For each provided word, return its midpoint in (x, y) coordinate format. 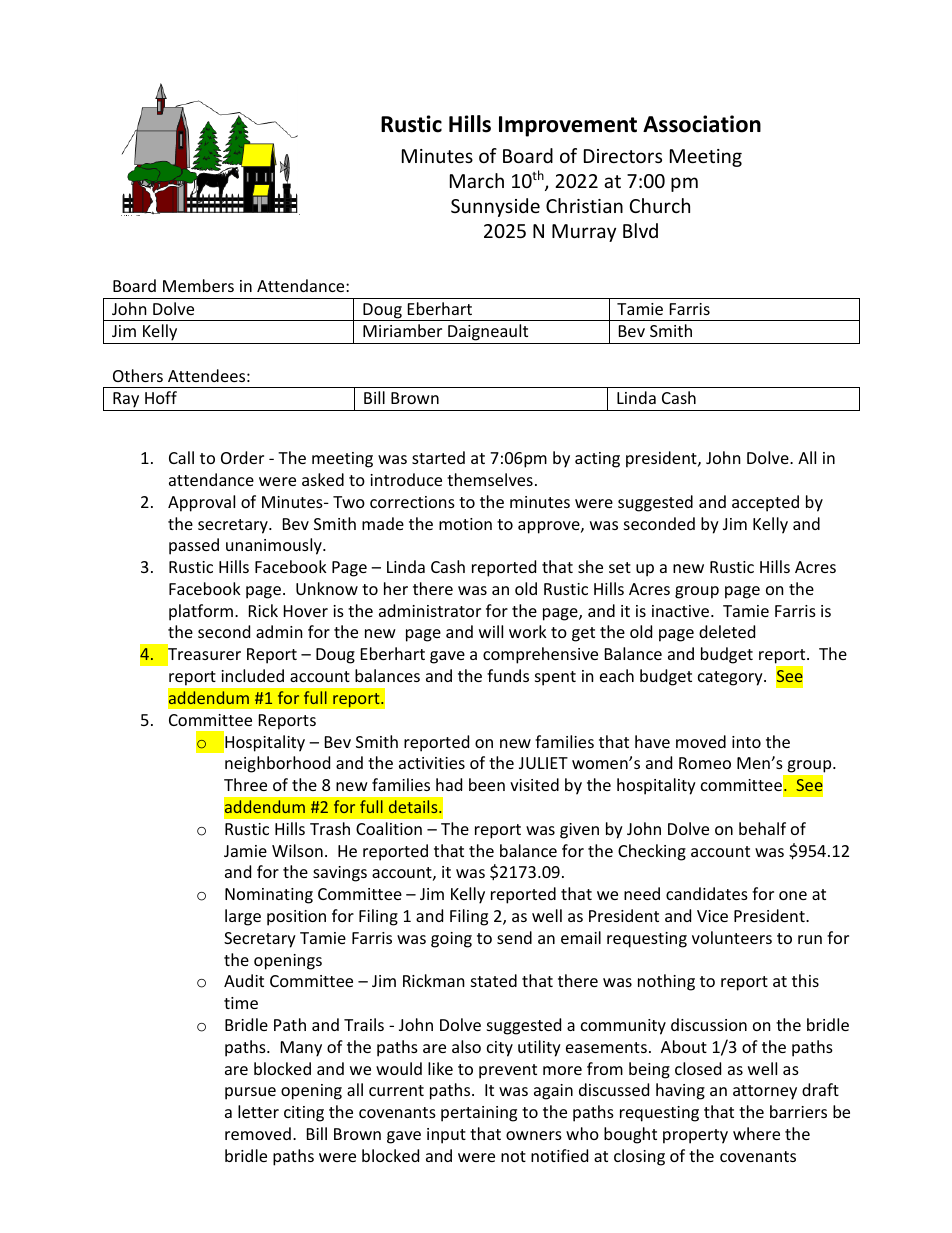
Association (702, 124)
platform (202, 612)
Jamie (245, 851)
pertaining (479, 1114)
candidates (707, 893)
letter (258, 1111)
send (514, 937)
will (491, 631)
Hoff (161, 397)
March (477, 180)
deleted (727, 631)
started (438, 457)
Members (198, 285)
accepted (765, 503)
